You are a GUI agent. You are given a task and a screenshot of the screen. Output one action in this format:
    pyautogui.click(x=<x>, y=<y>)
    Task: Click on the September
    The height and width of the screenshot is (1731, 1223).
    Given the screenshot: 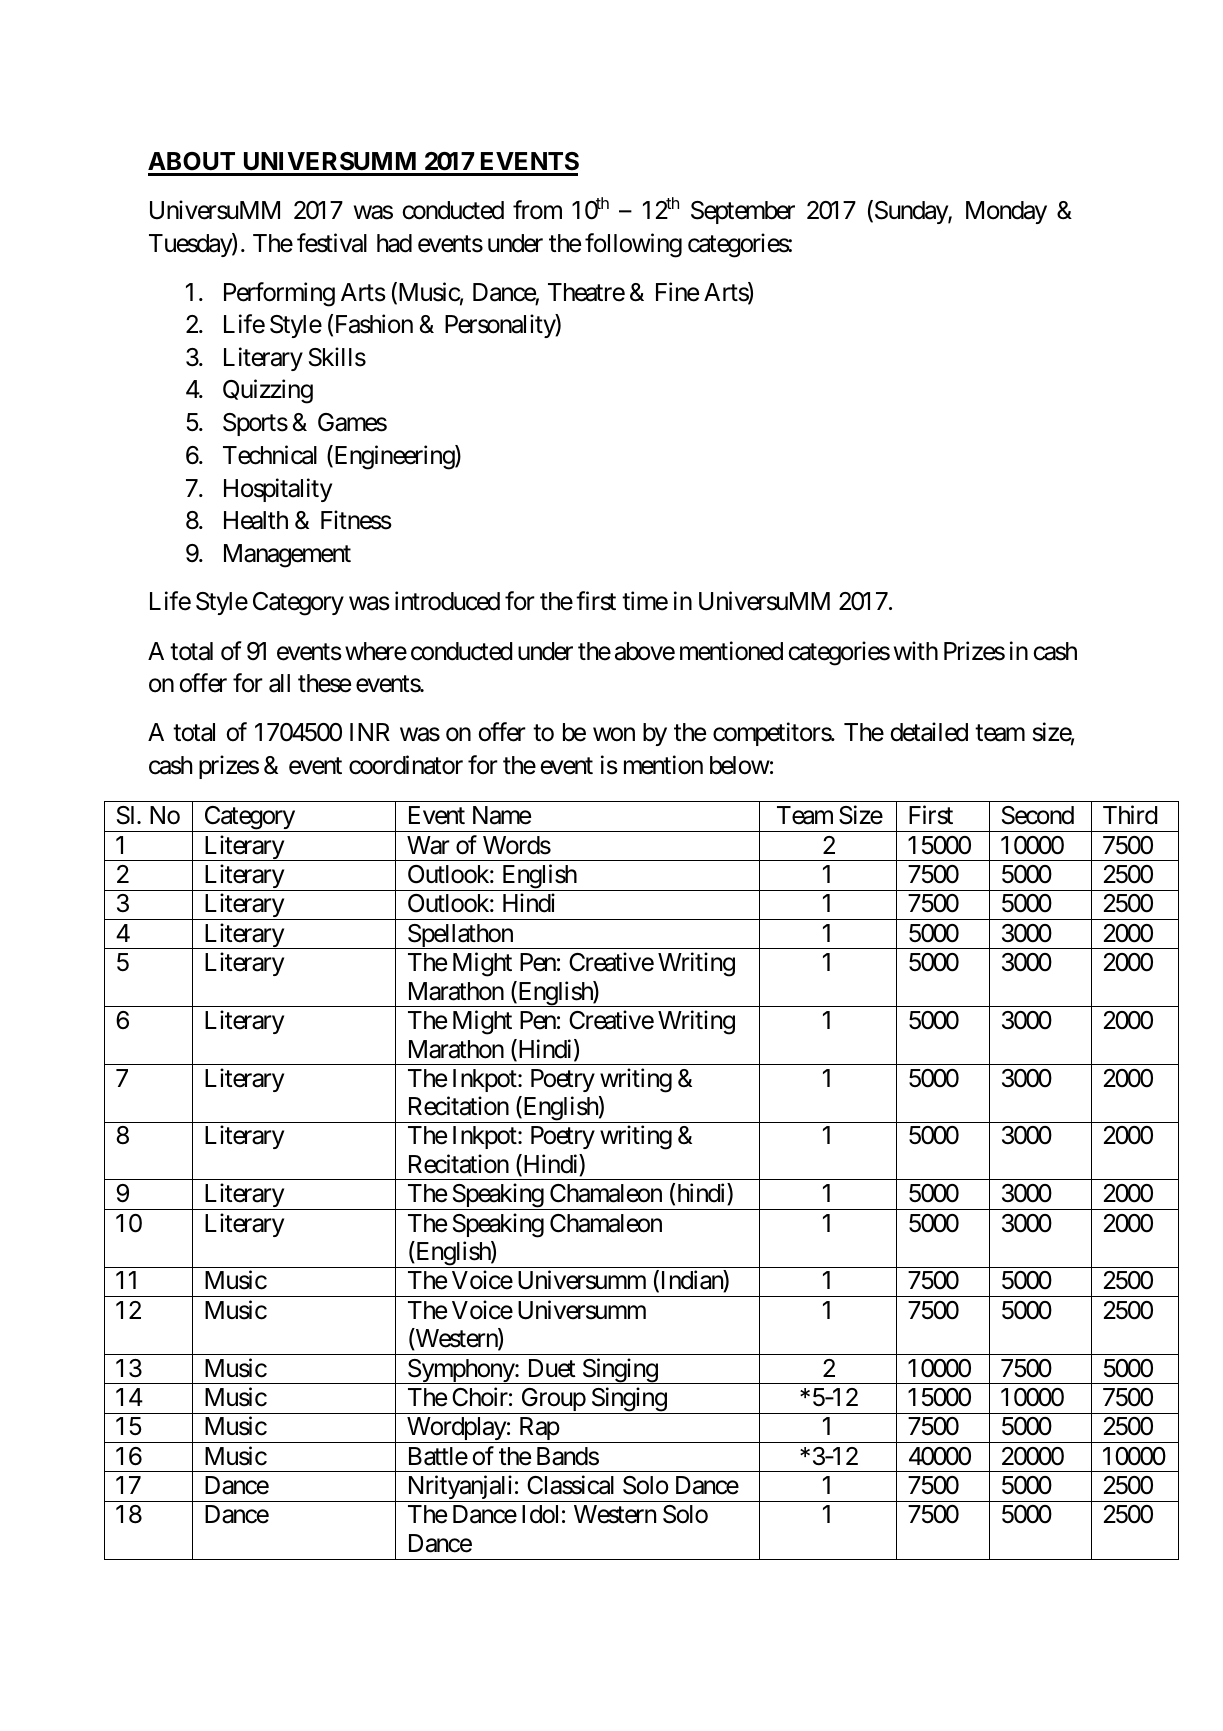 What is the action you would take?
    pyautogui.click(x=743, y=212)
